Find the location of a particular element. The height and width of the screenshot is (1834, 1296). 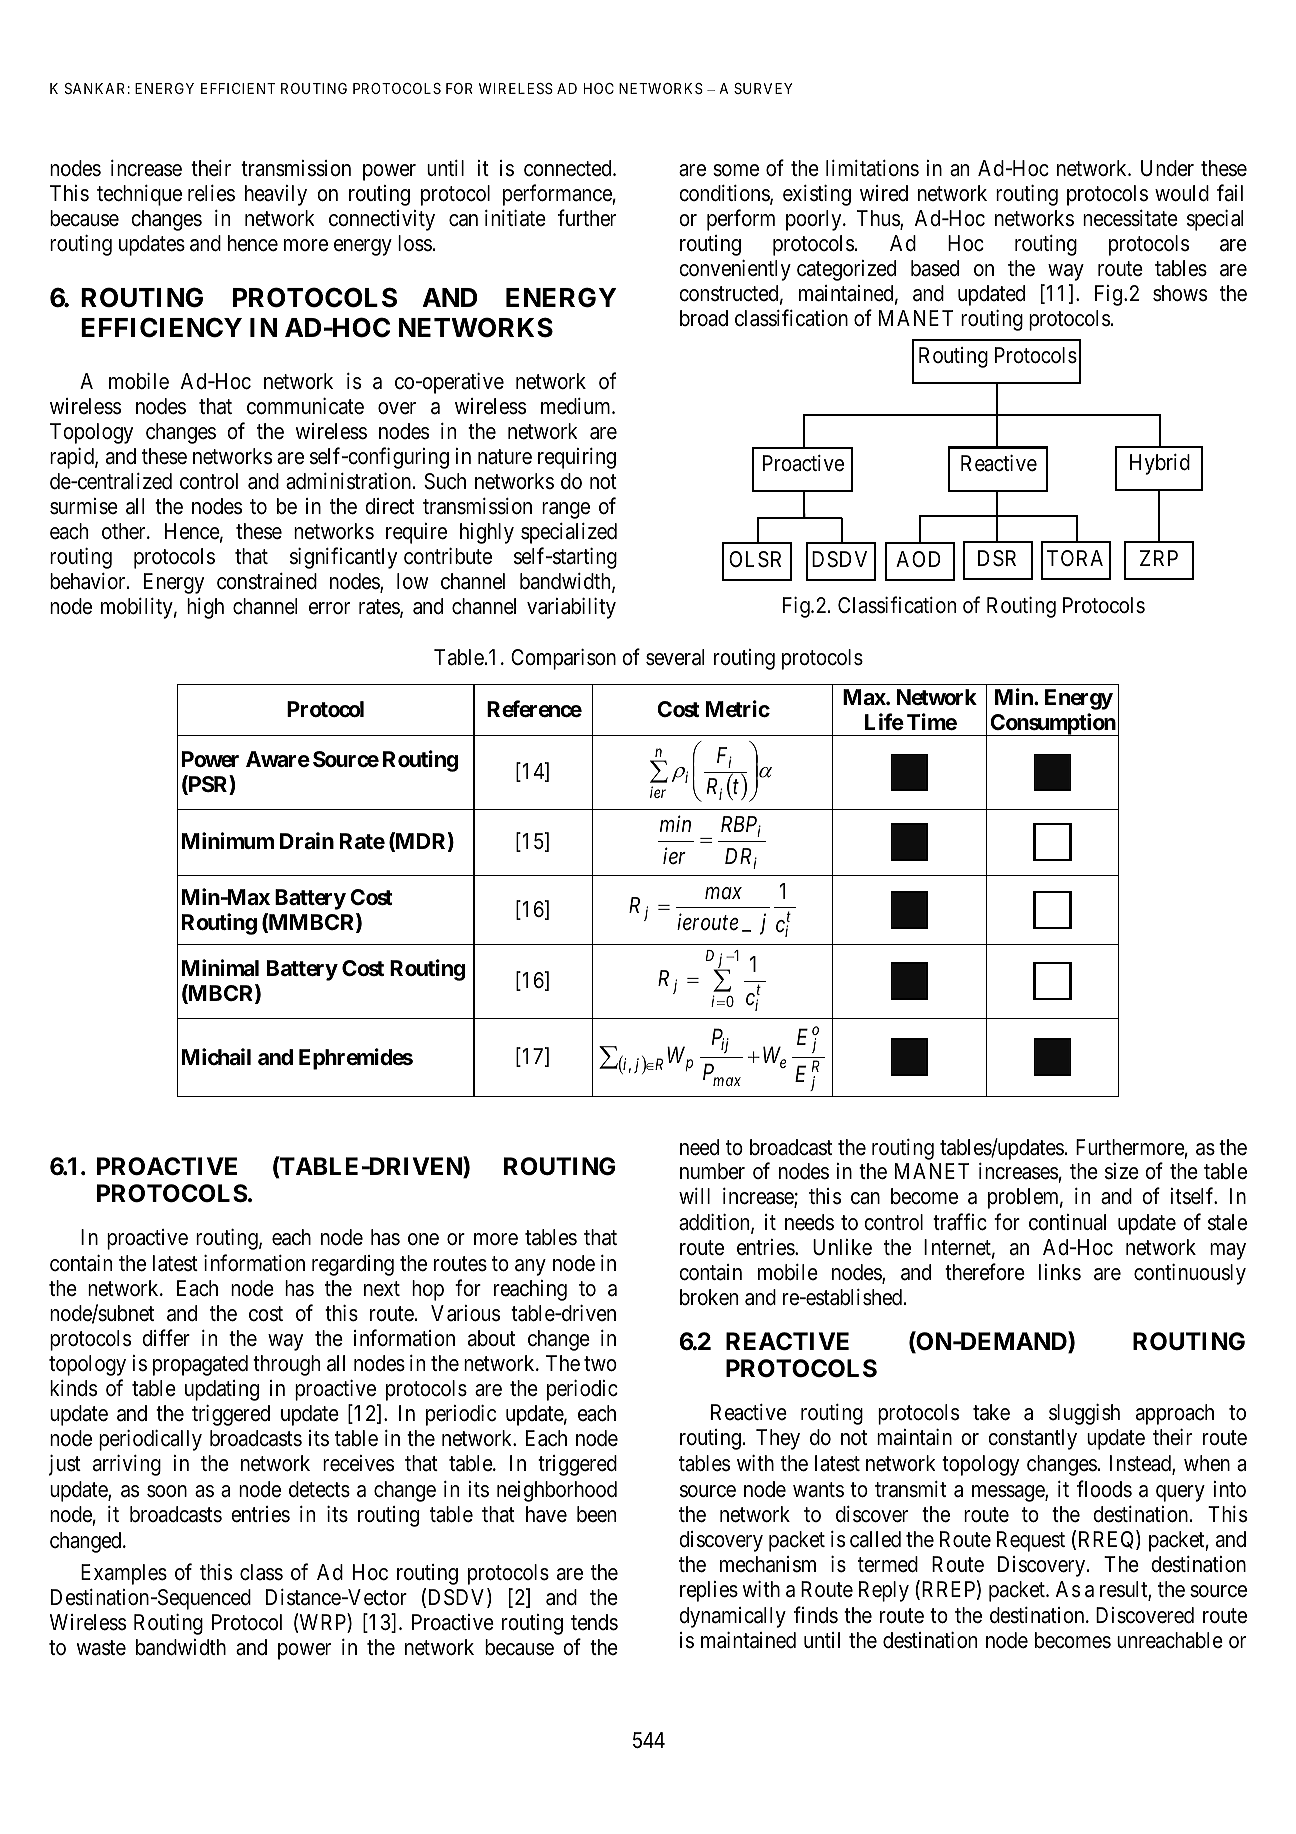

several is located at coordinates (675, 657).
